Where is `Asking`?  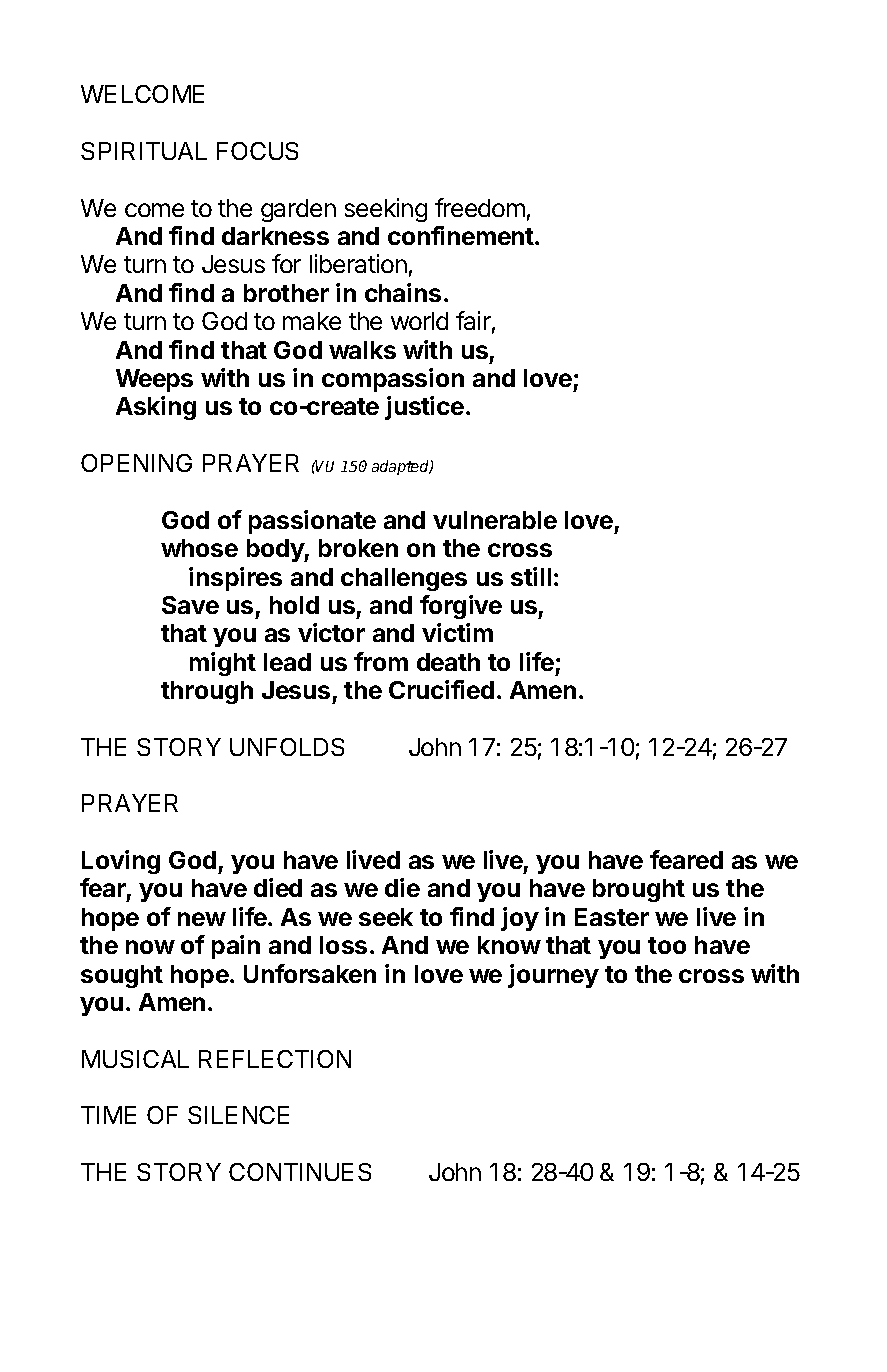
Asking is located at coordinates (156, 408).
